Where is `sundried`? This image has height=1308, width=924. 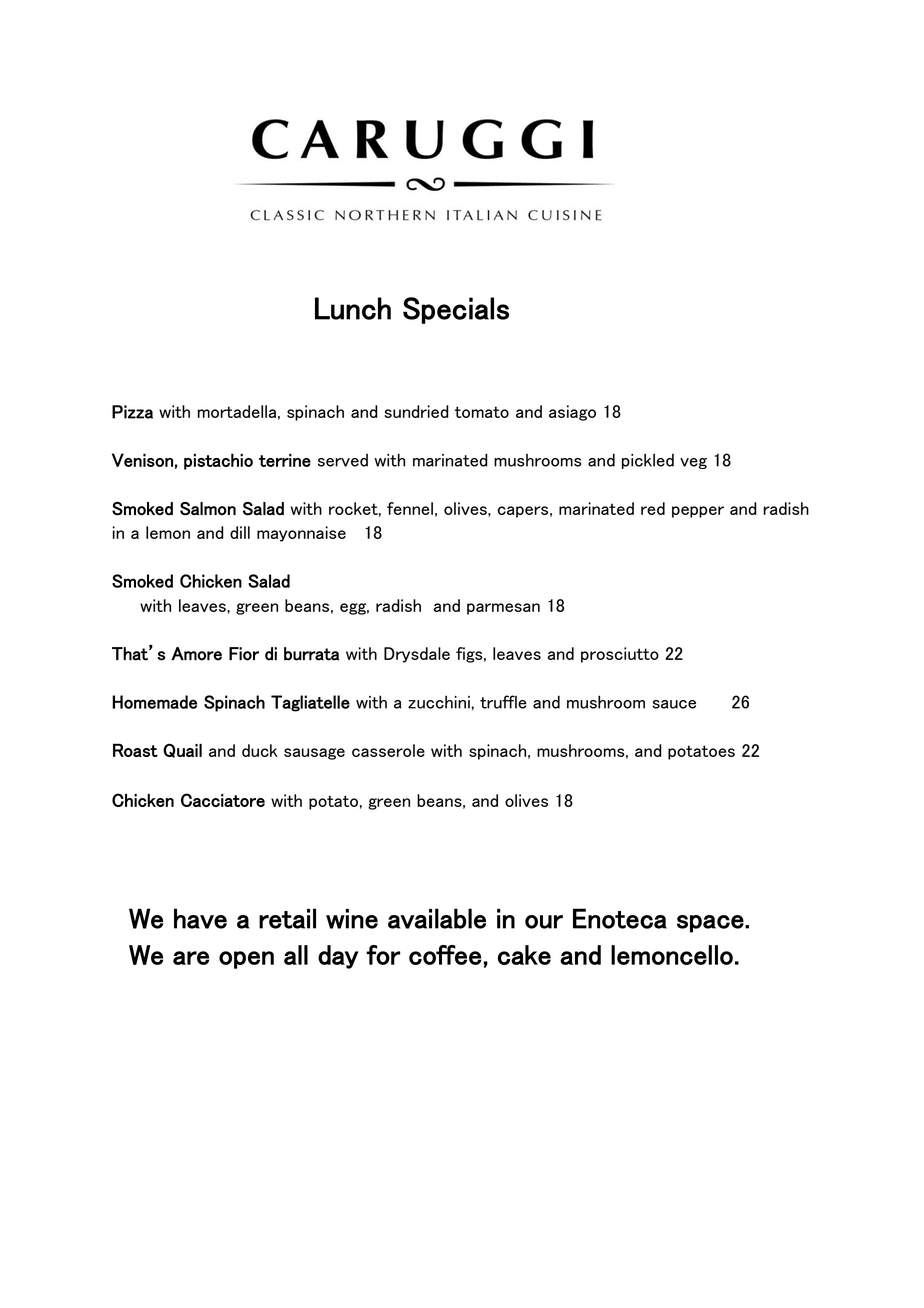
sundried is located at coordinates (416, 411).
